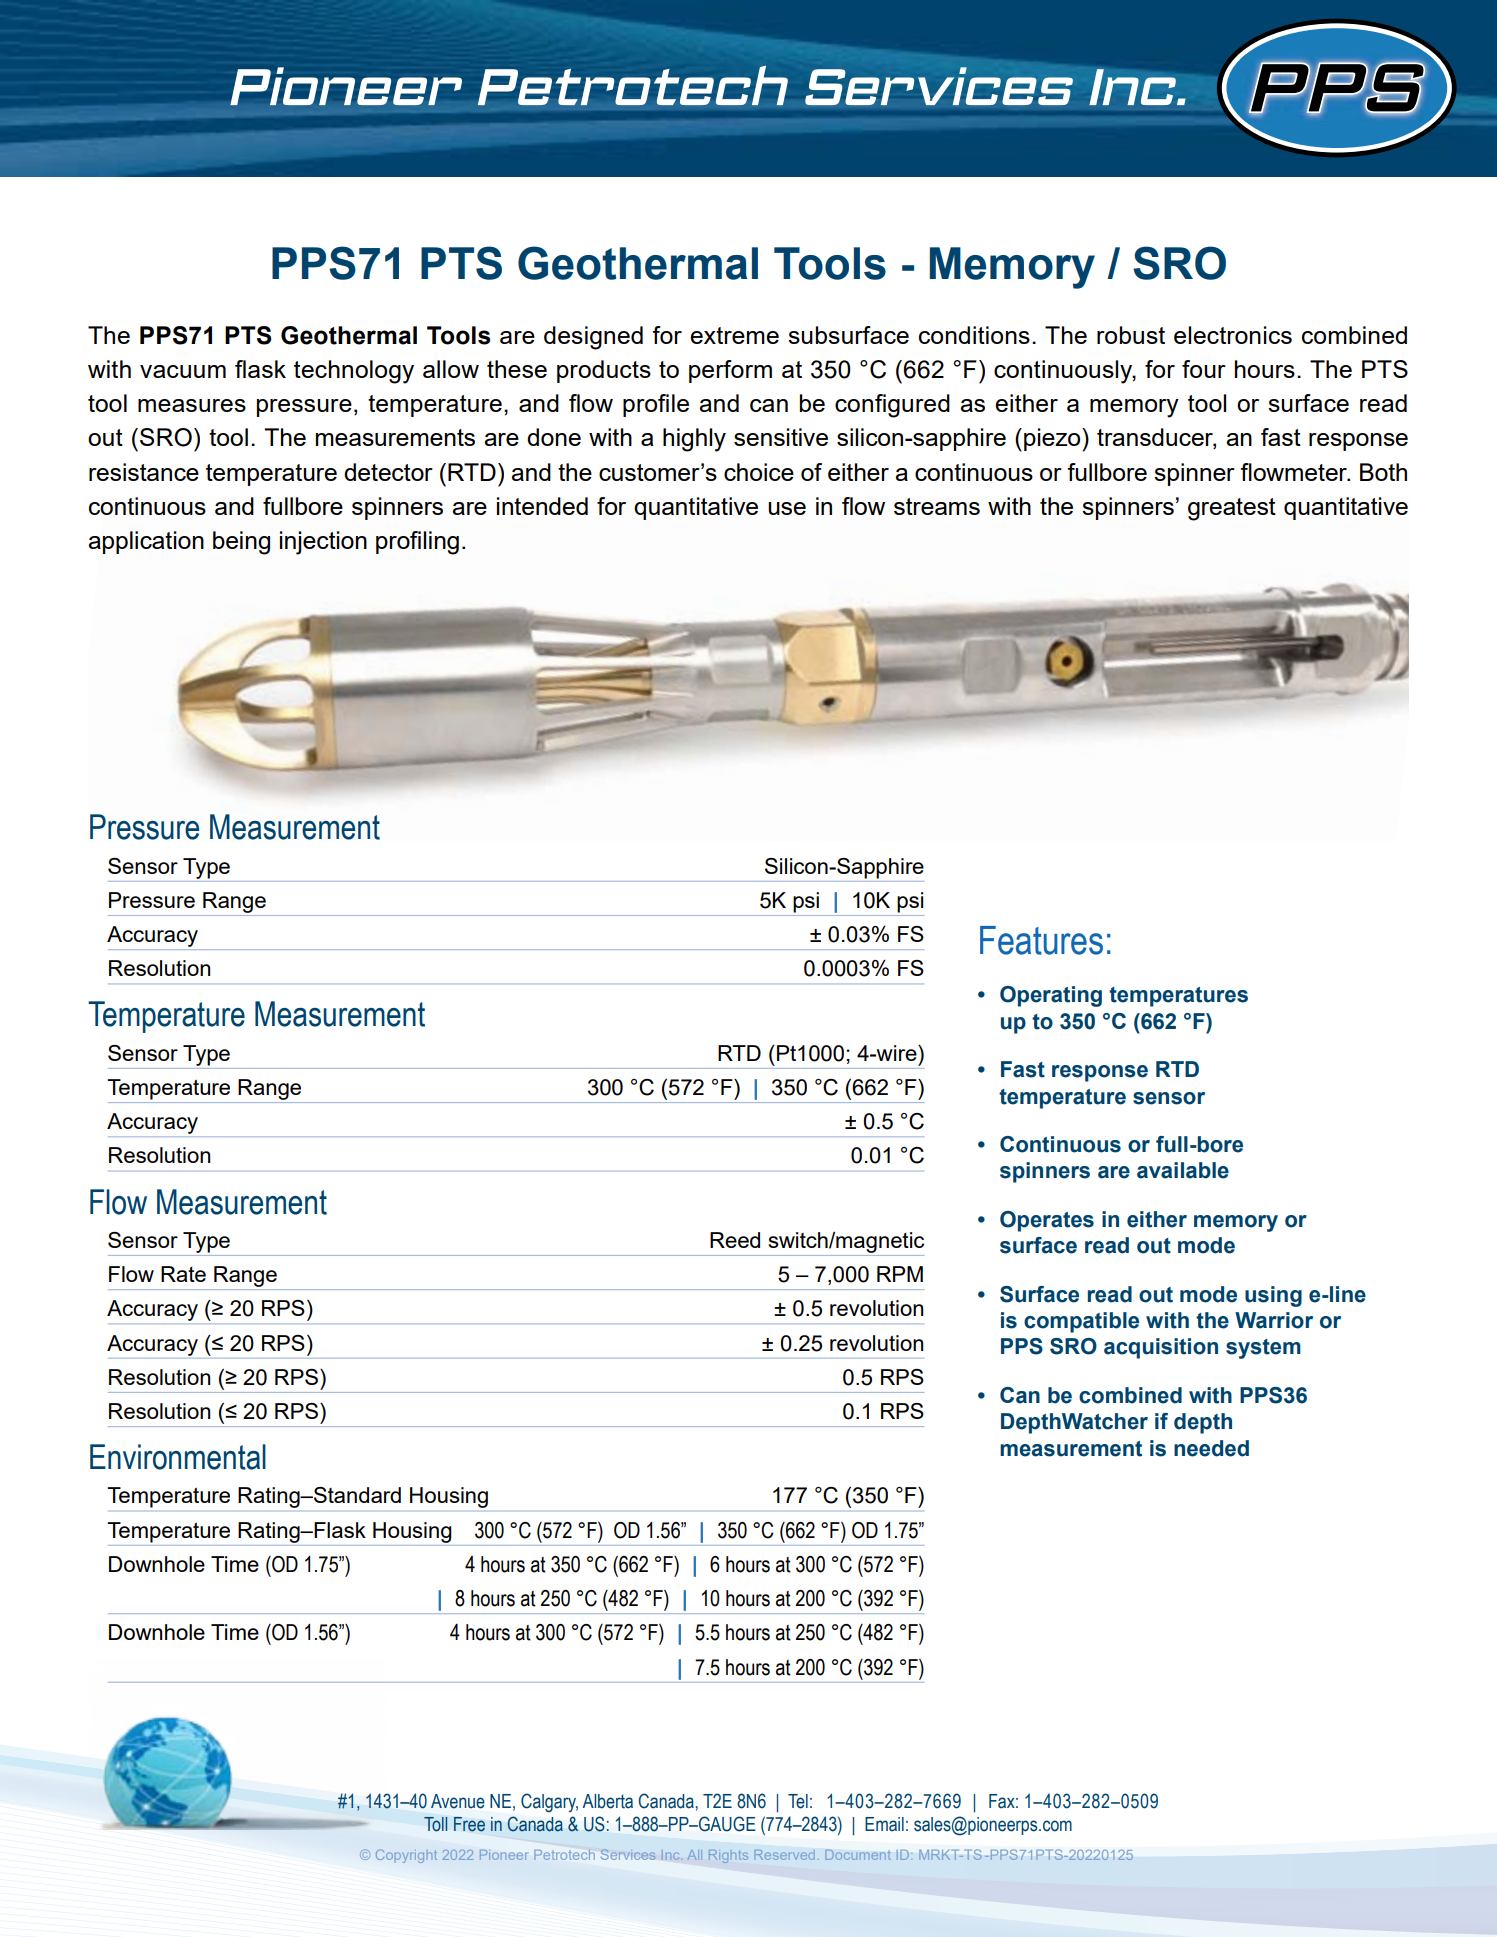  Describe the element at coordinates (798, 1801) in the image. I see `Tel` at that location.
